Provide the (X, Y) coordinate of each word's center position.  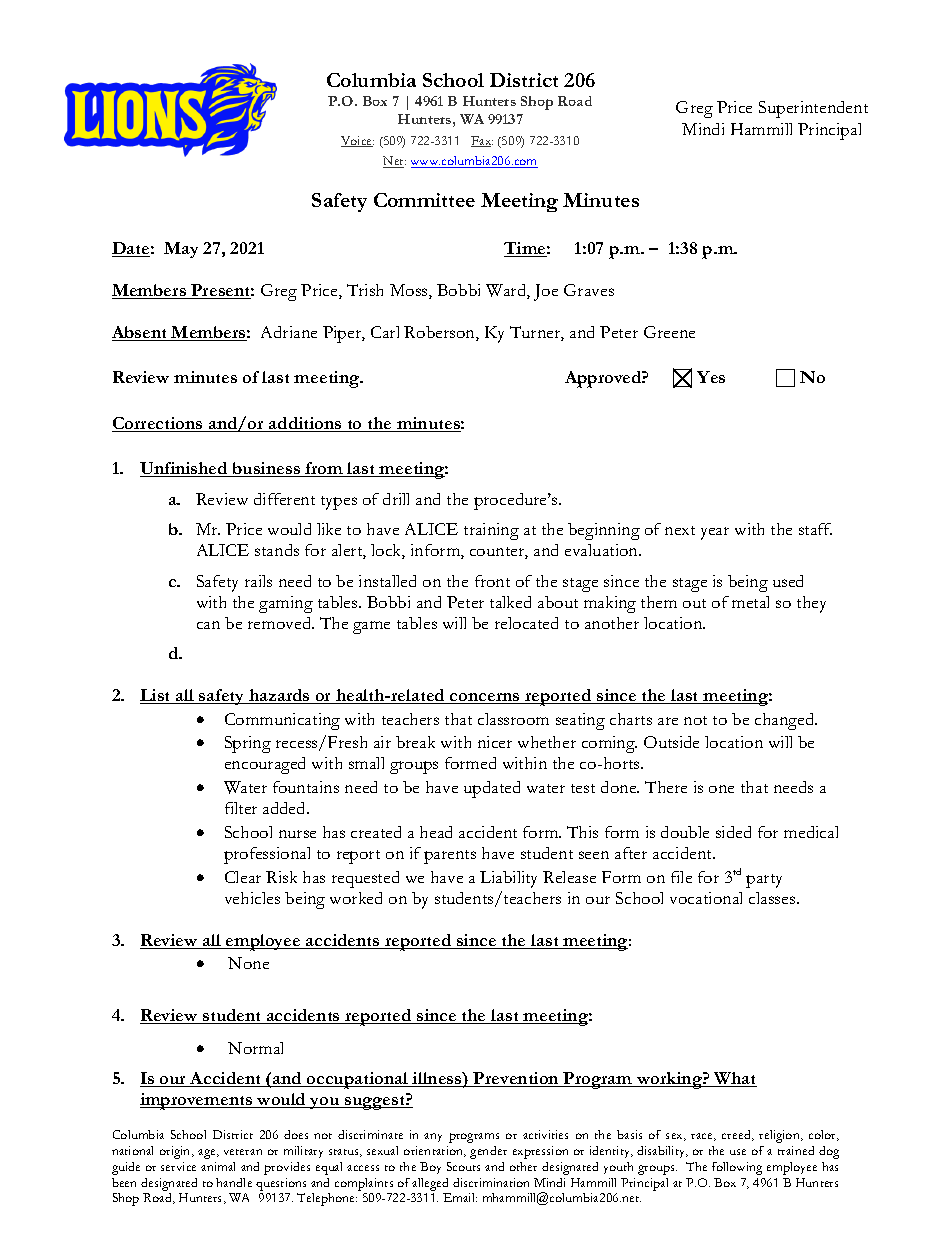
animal (218, 1166)
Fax (482, 141)
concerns (485, 698)
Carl (385, 332)
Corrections (158, 424)
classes (773, 898)
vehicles (252, 898)
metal (750, 602)
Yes (711, 377)
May (181, 250)
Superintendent (813, 109)
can (208, 625)
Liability (508, 879)
